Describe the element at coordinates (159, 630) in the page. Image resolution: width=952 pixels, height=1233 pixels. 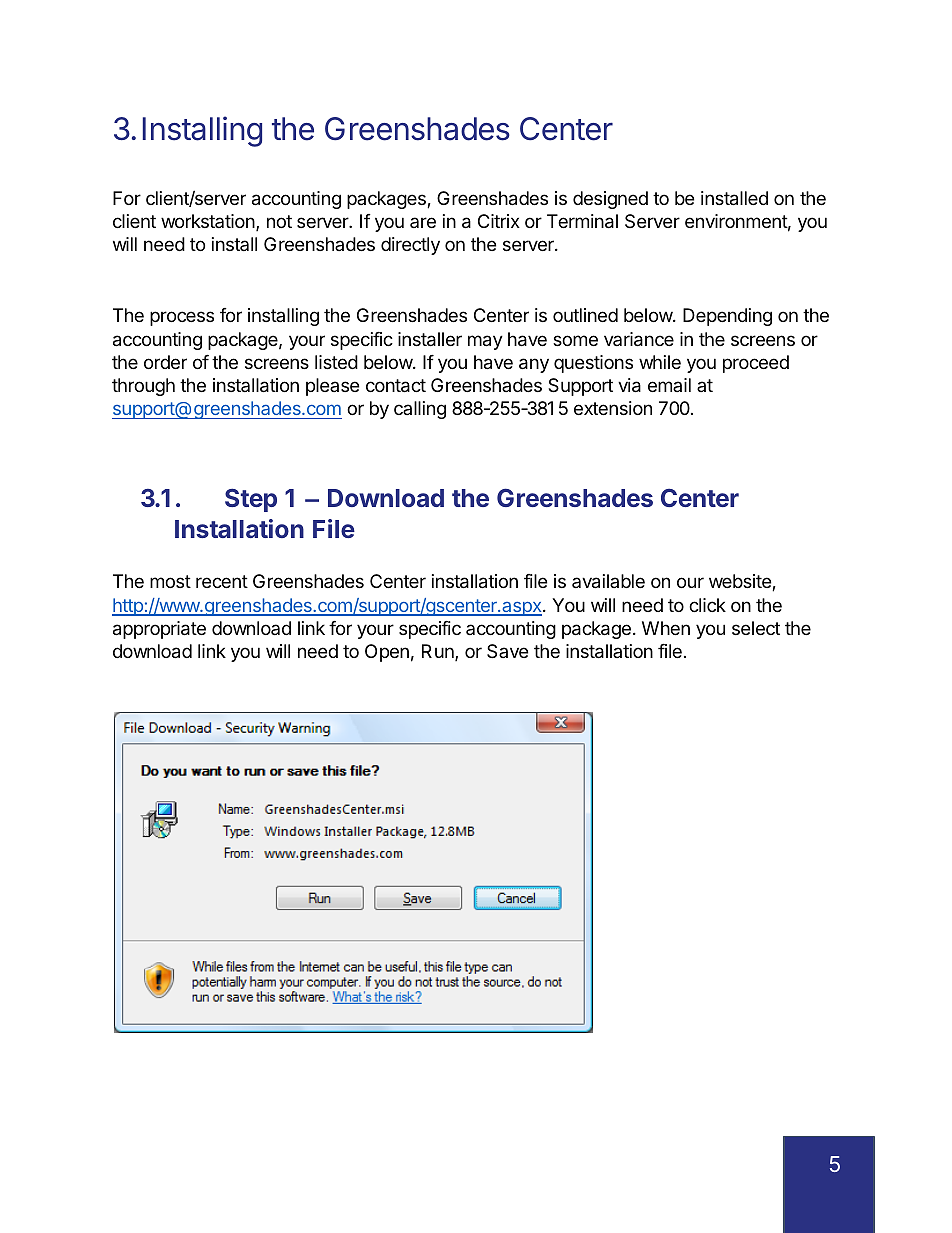
I see `appropriate` at that location.
